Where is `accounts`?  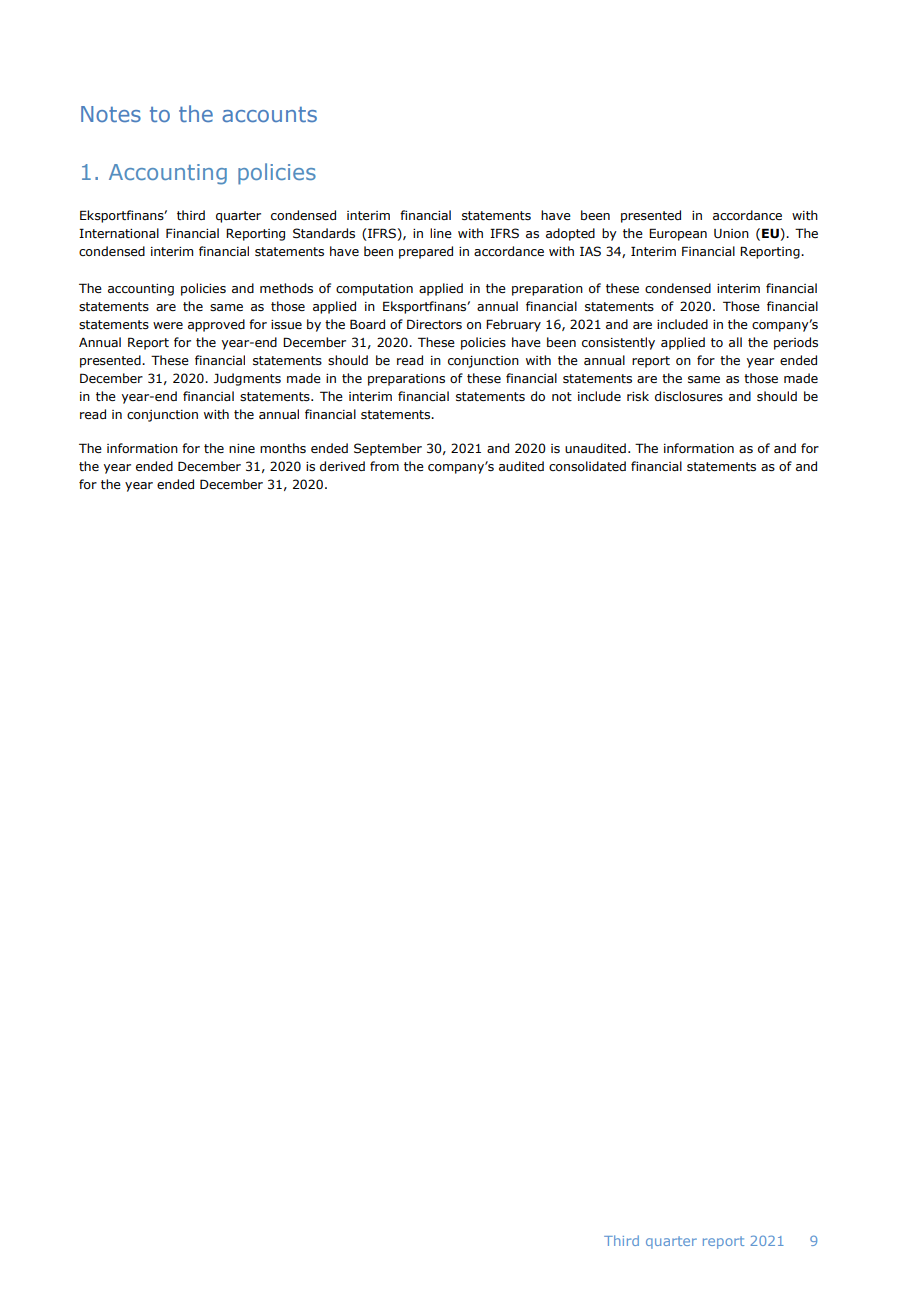
accounts is located at coordinates (269, 114).
